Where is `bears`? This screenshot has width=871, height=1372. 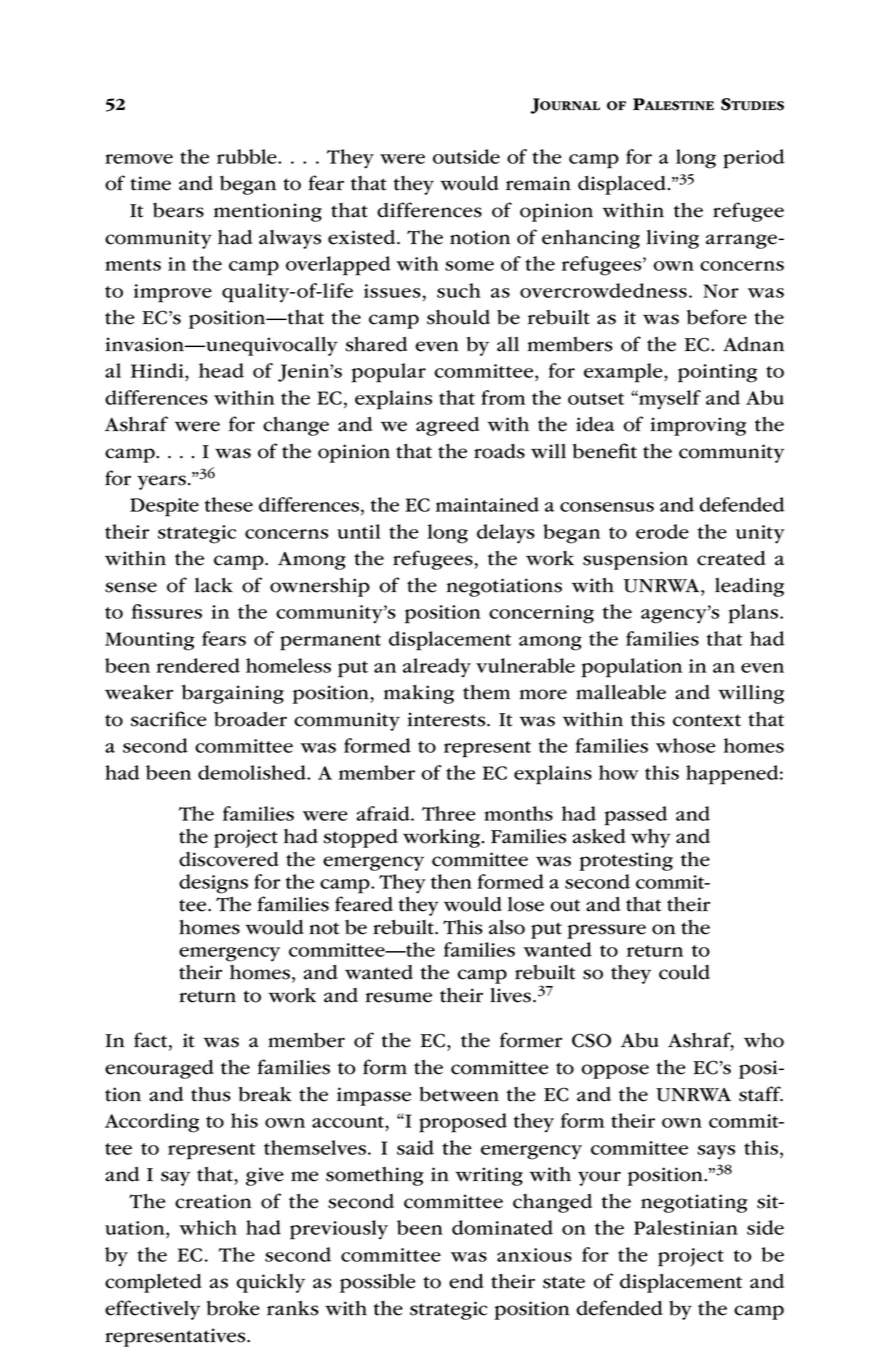
bears is located at coordinates (178, 210).
